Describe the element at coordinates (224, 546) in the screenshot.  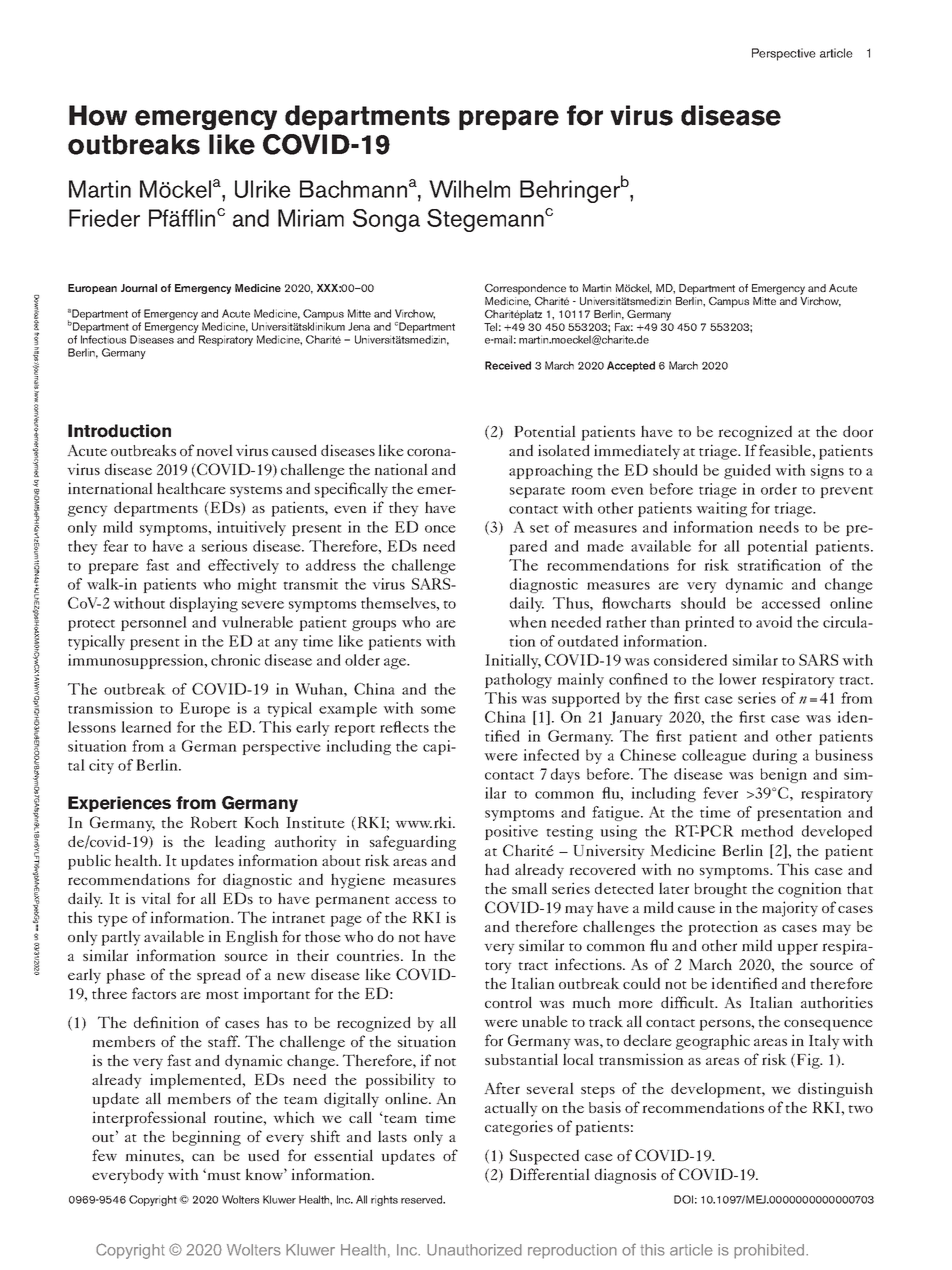
I see `serious` at that location.
